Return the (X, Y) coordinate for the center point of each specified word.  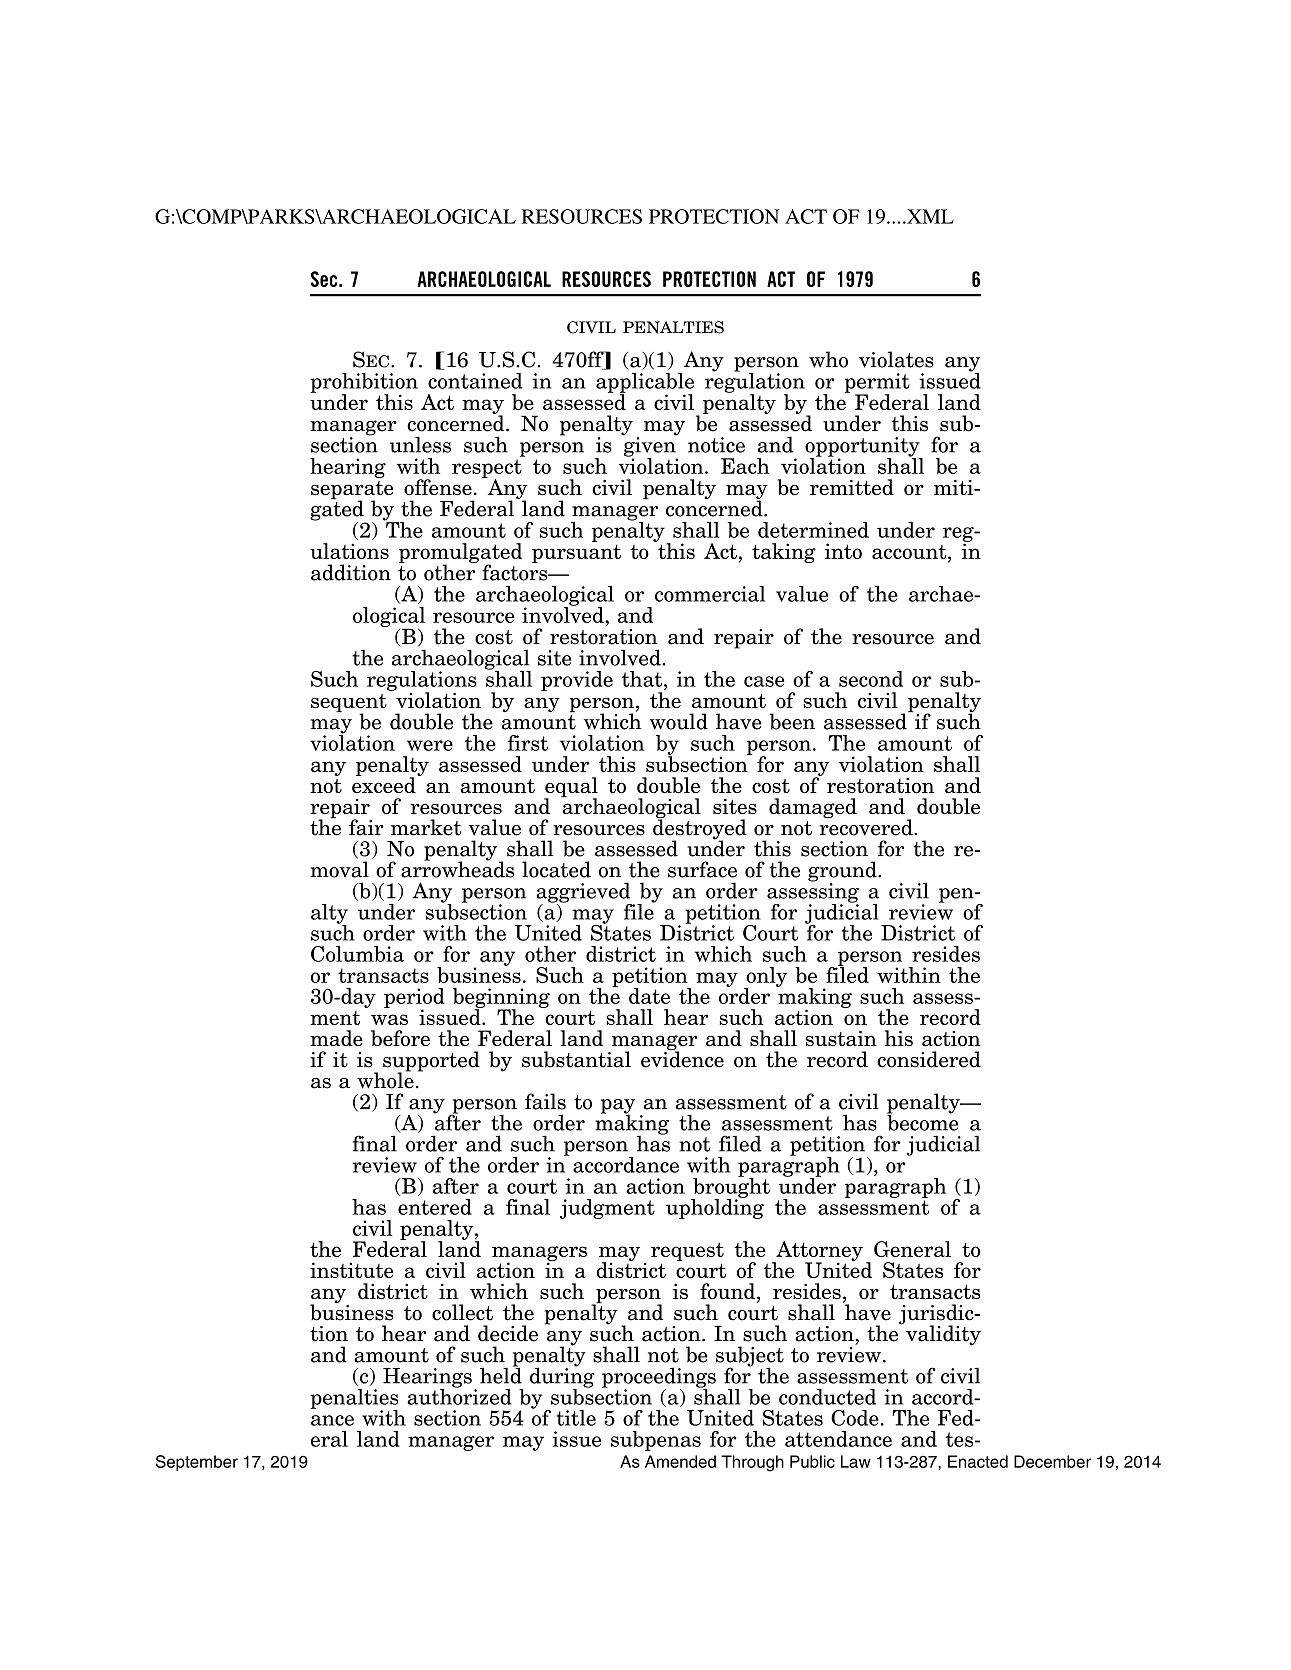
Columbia (357, 954)
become (922, 1121)
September (197, 1463)
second (871, 679)
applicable (645, 384)
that (643, 679)
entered (435, 1207)
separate (352, 491)
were (430, 745)
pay (618, 1107)
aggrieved (584, 893)
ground (843, 872)
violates (896, 359)
